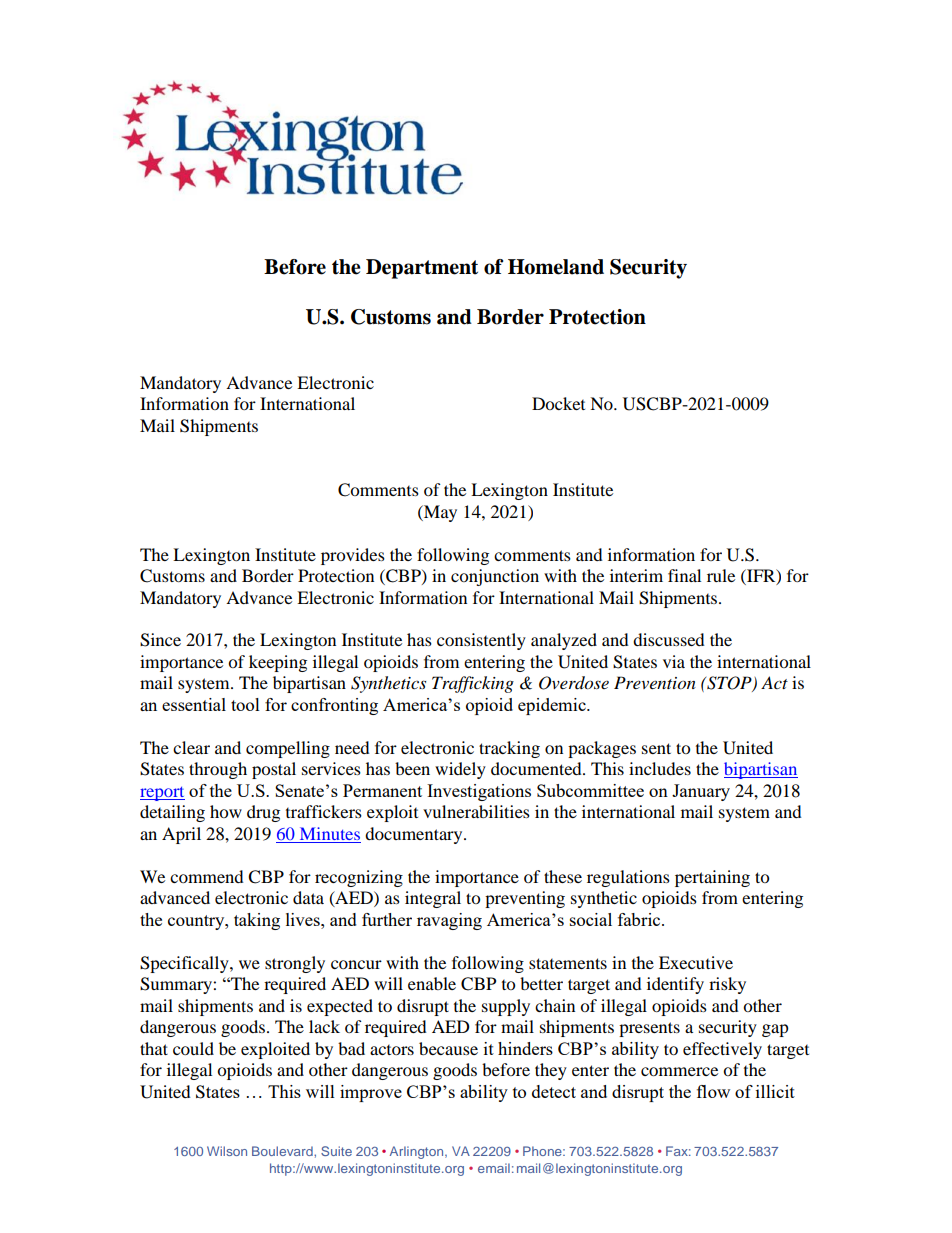  Describe the element at coordinates (422, 269) in the image. I see `Department` at that location.
